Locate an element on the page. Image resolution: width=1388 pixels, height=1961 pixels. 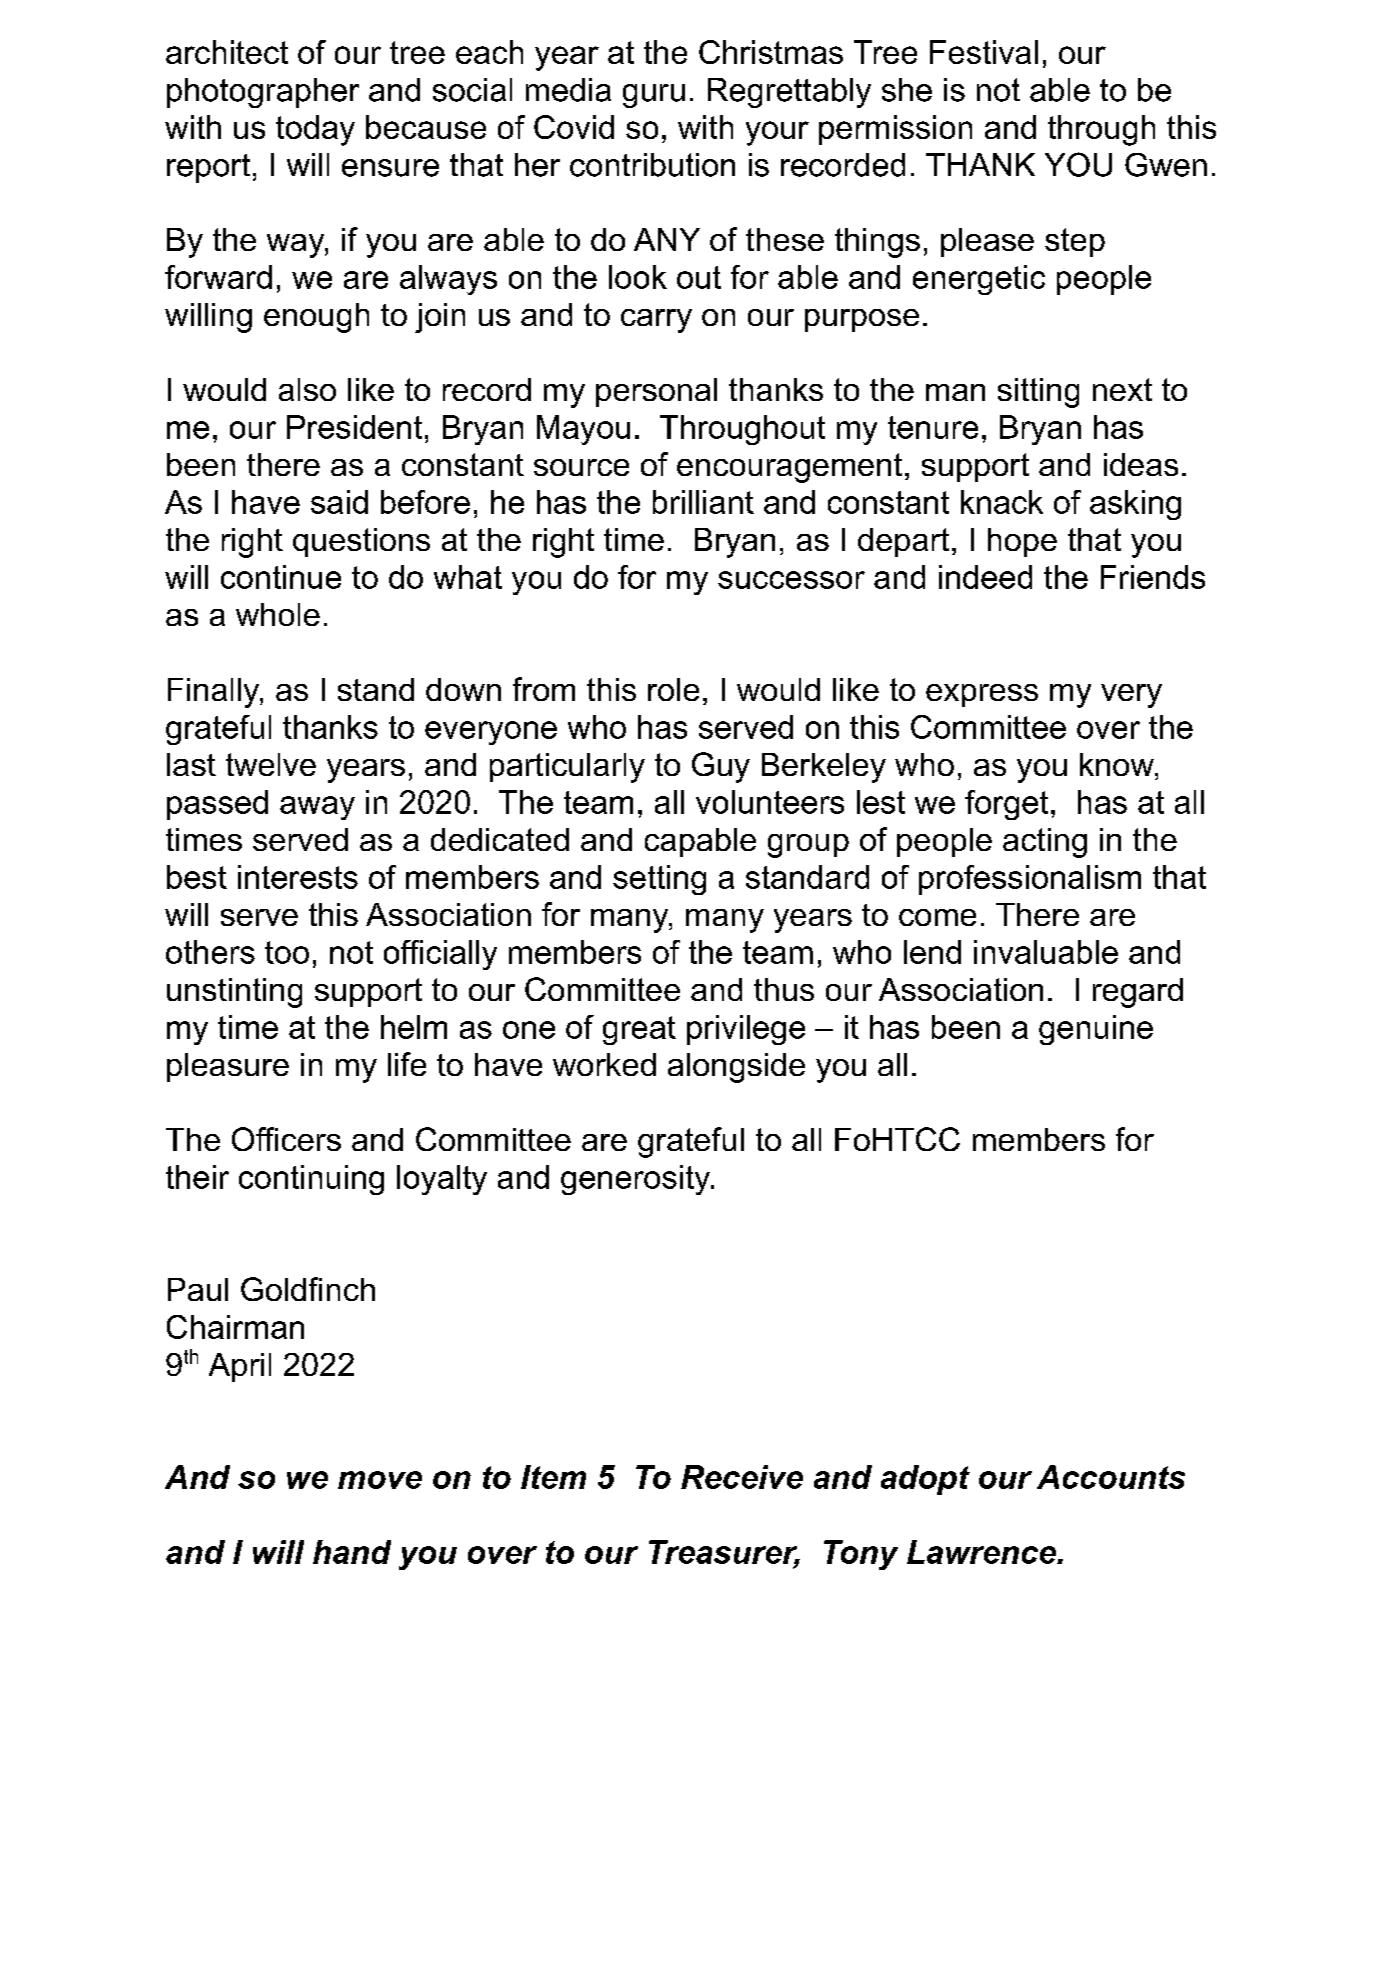
hand is located at coordinates (352, 1552).
